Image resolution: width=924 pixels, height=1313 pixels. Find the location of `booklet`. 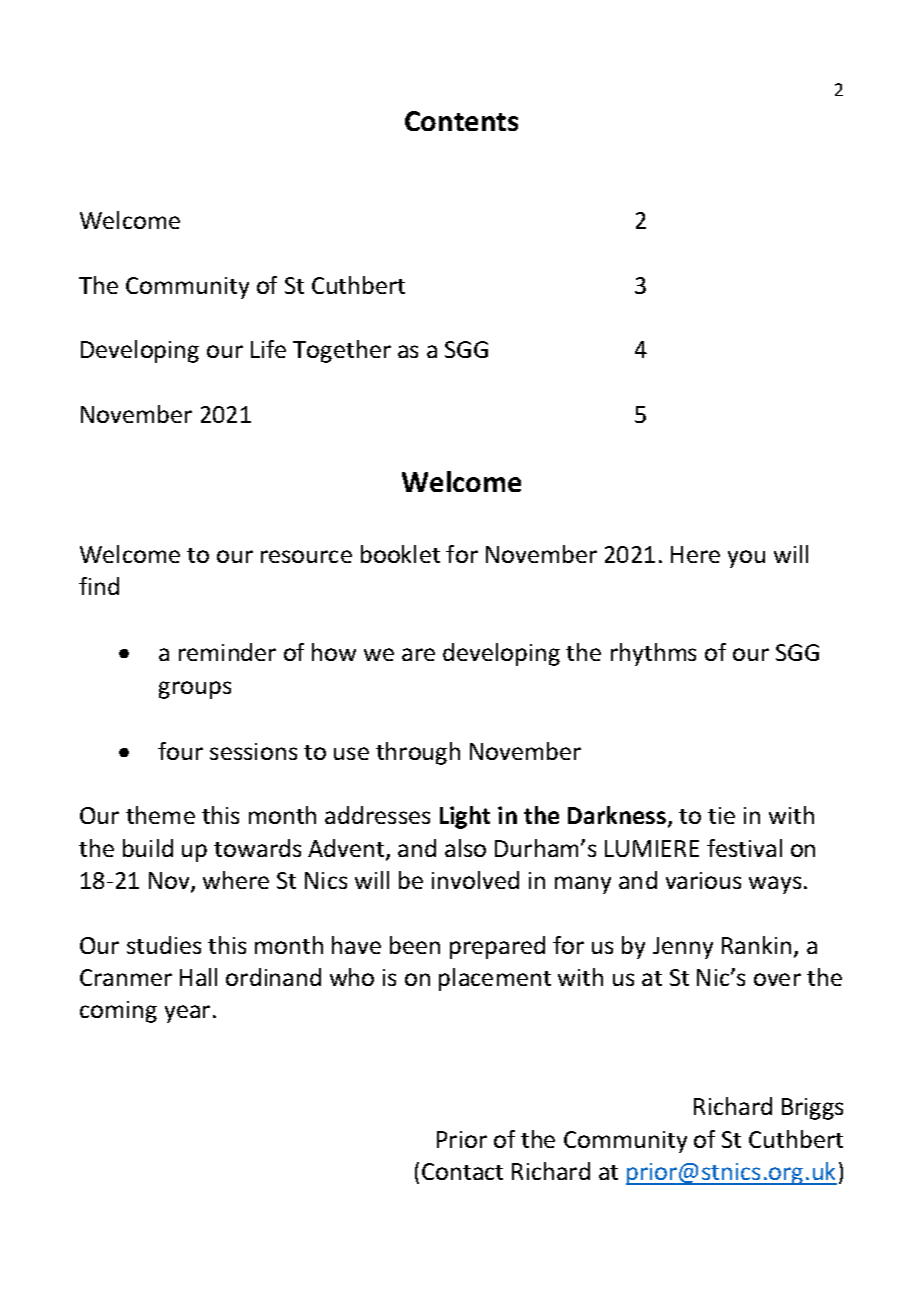

booklet is located at coordinates (400, 554).
